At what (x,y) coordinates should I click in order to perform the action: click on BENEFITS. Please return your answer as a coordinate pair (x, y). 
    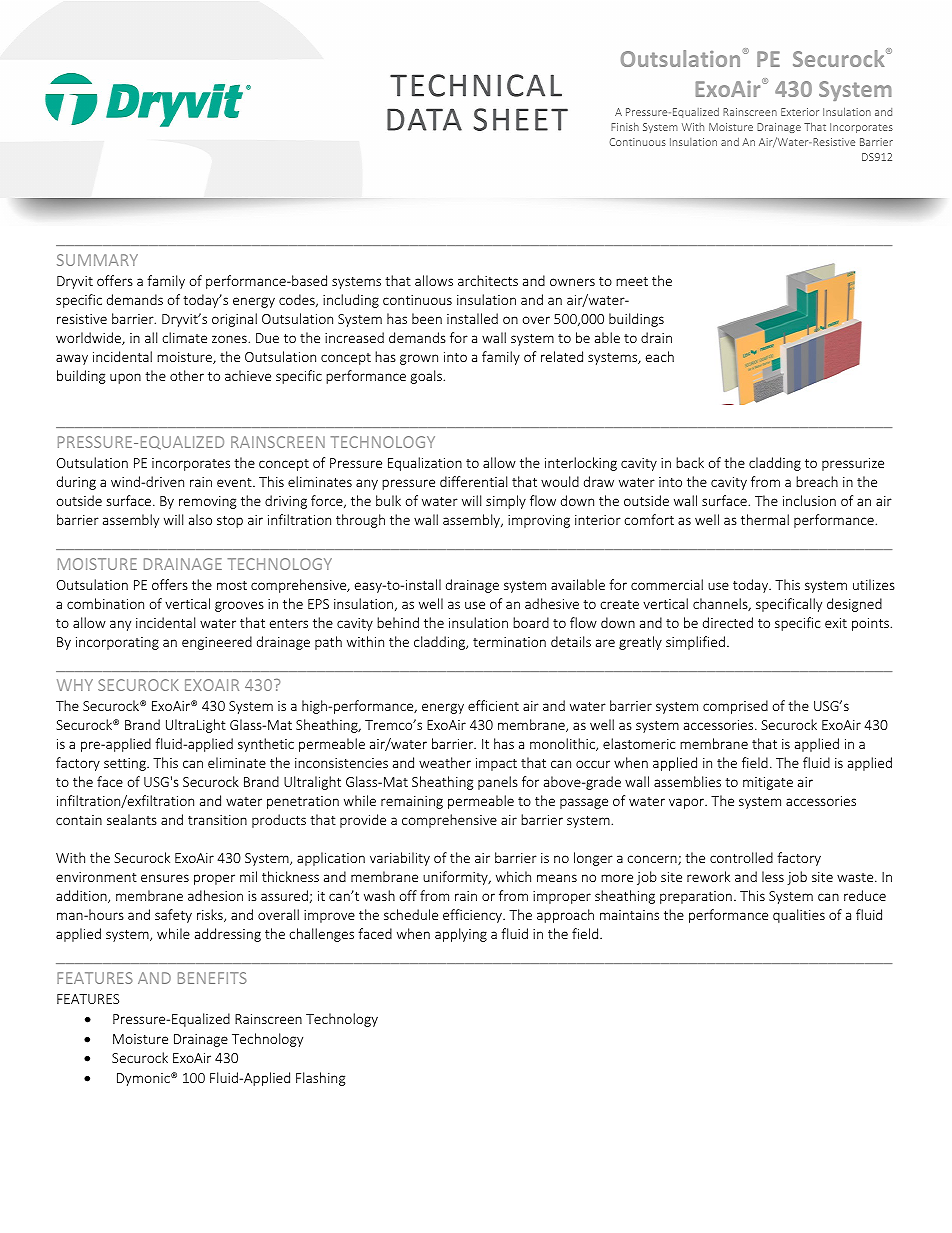
    Looking at the image, I should click on (212, 978).
